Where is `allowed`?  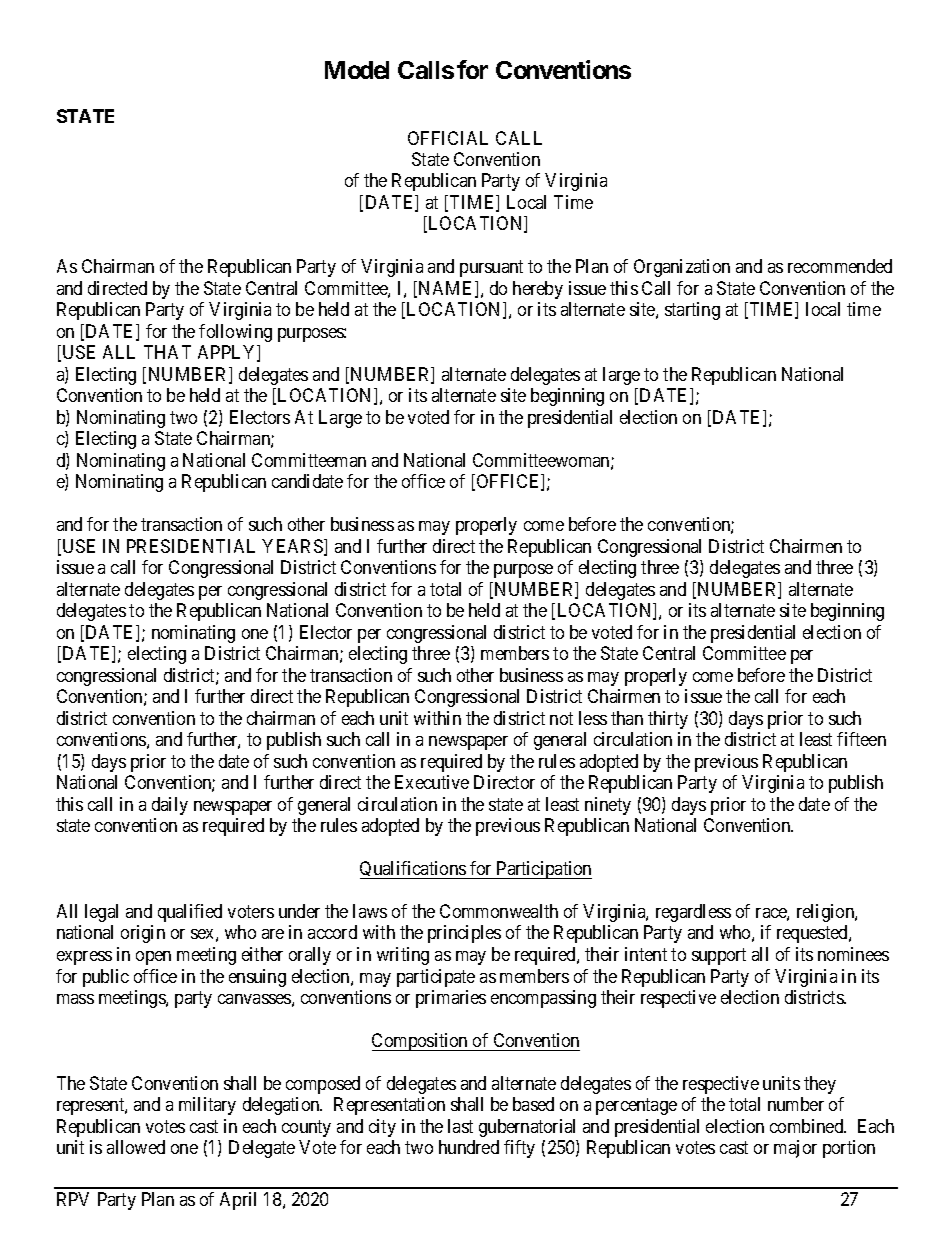 allowed is located at coordinates (136, 1147).
